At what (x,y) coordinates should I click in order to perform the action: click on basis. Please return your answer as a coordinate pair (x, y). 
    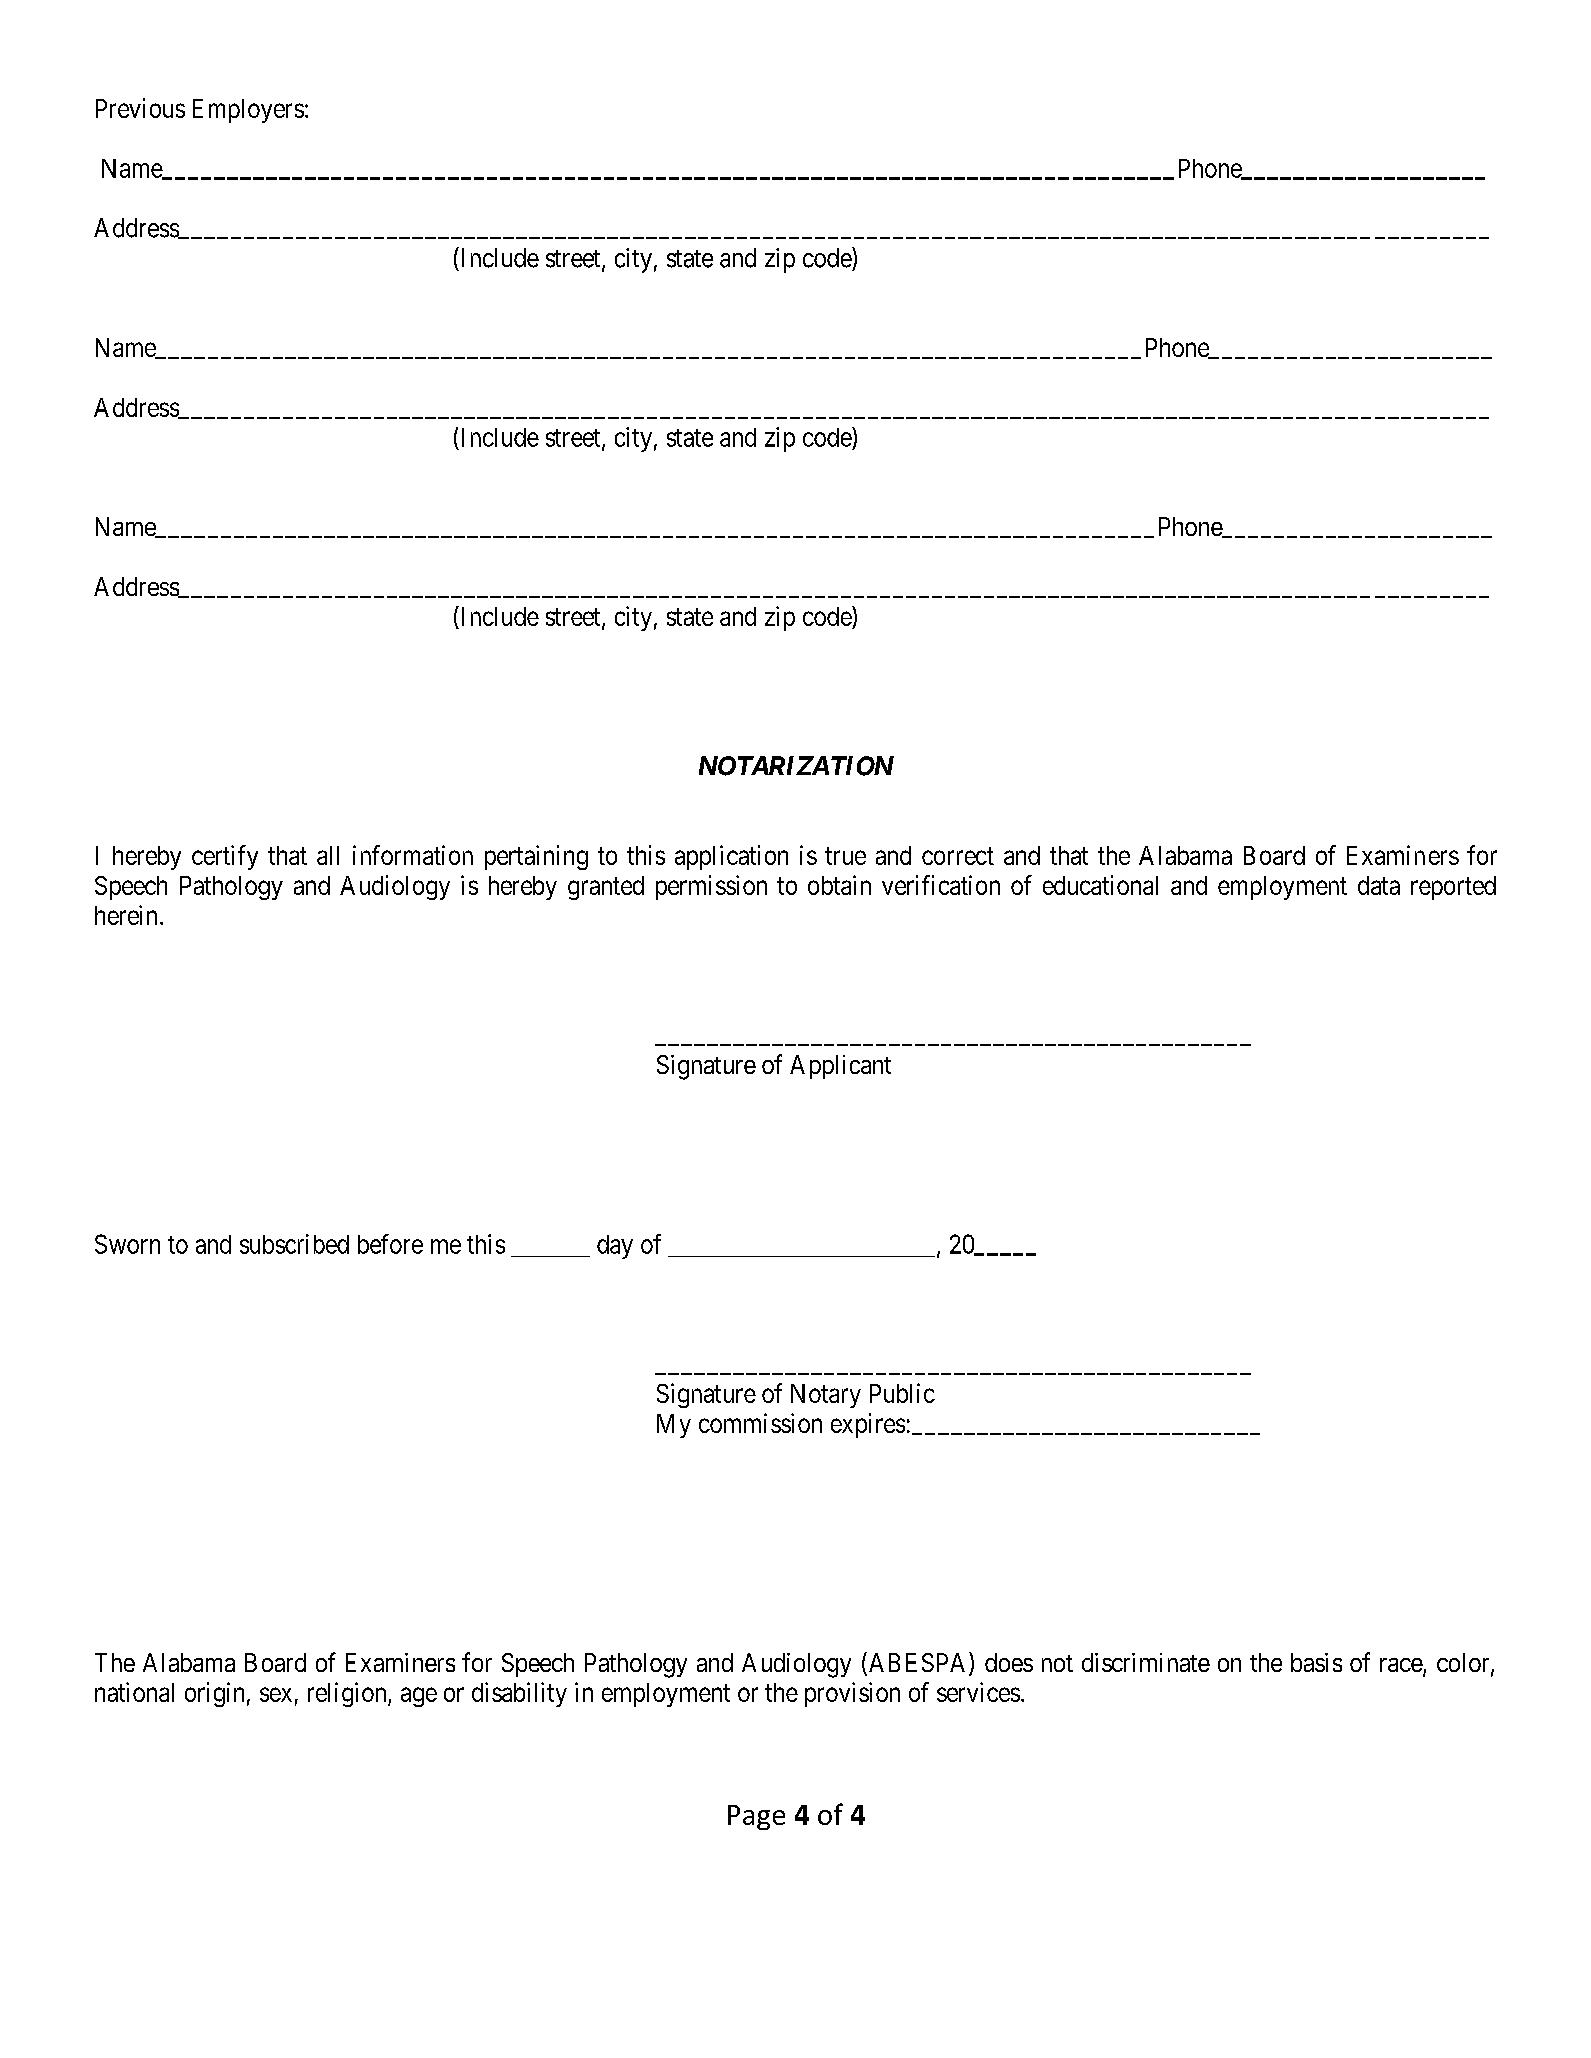
    Looking at the image, I should click on (1316, 1662).
